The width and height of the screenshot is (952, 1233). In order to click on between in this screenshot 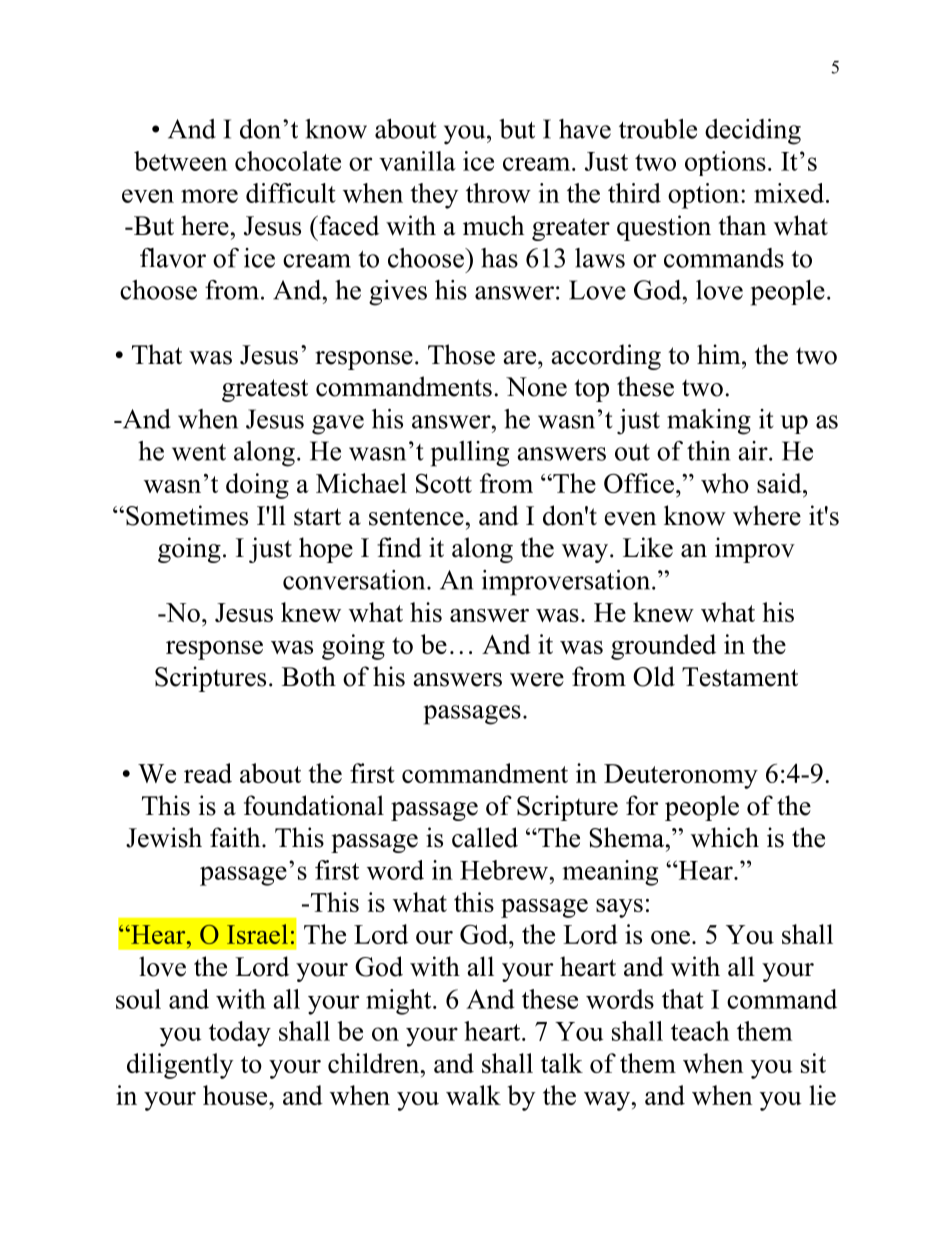, I will do `click(180, 161)`.
